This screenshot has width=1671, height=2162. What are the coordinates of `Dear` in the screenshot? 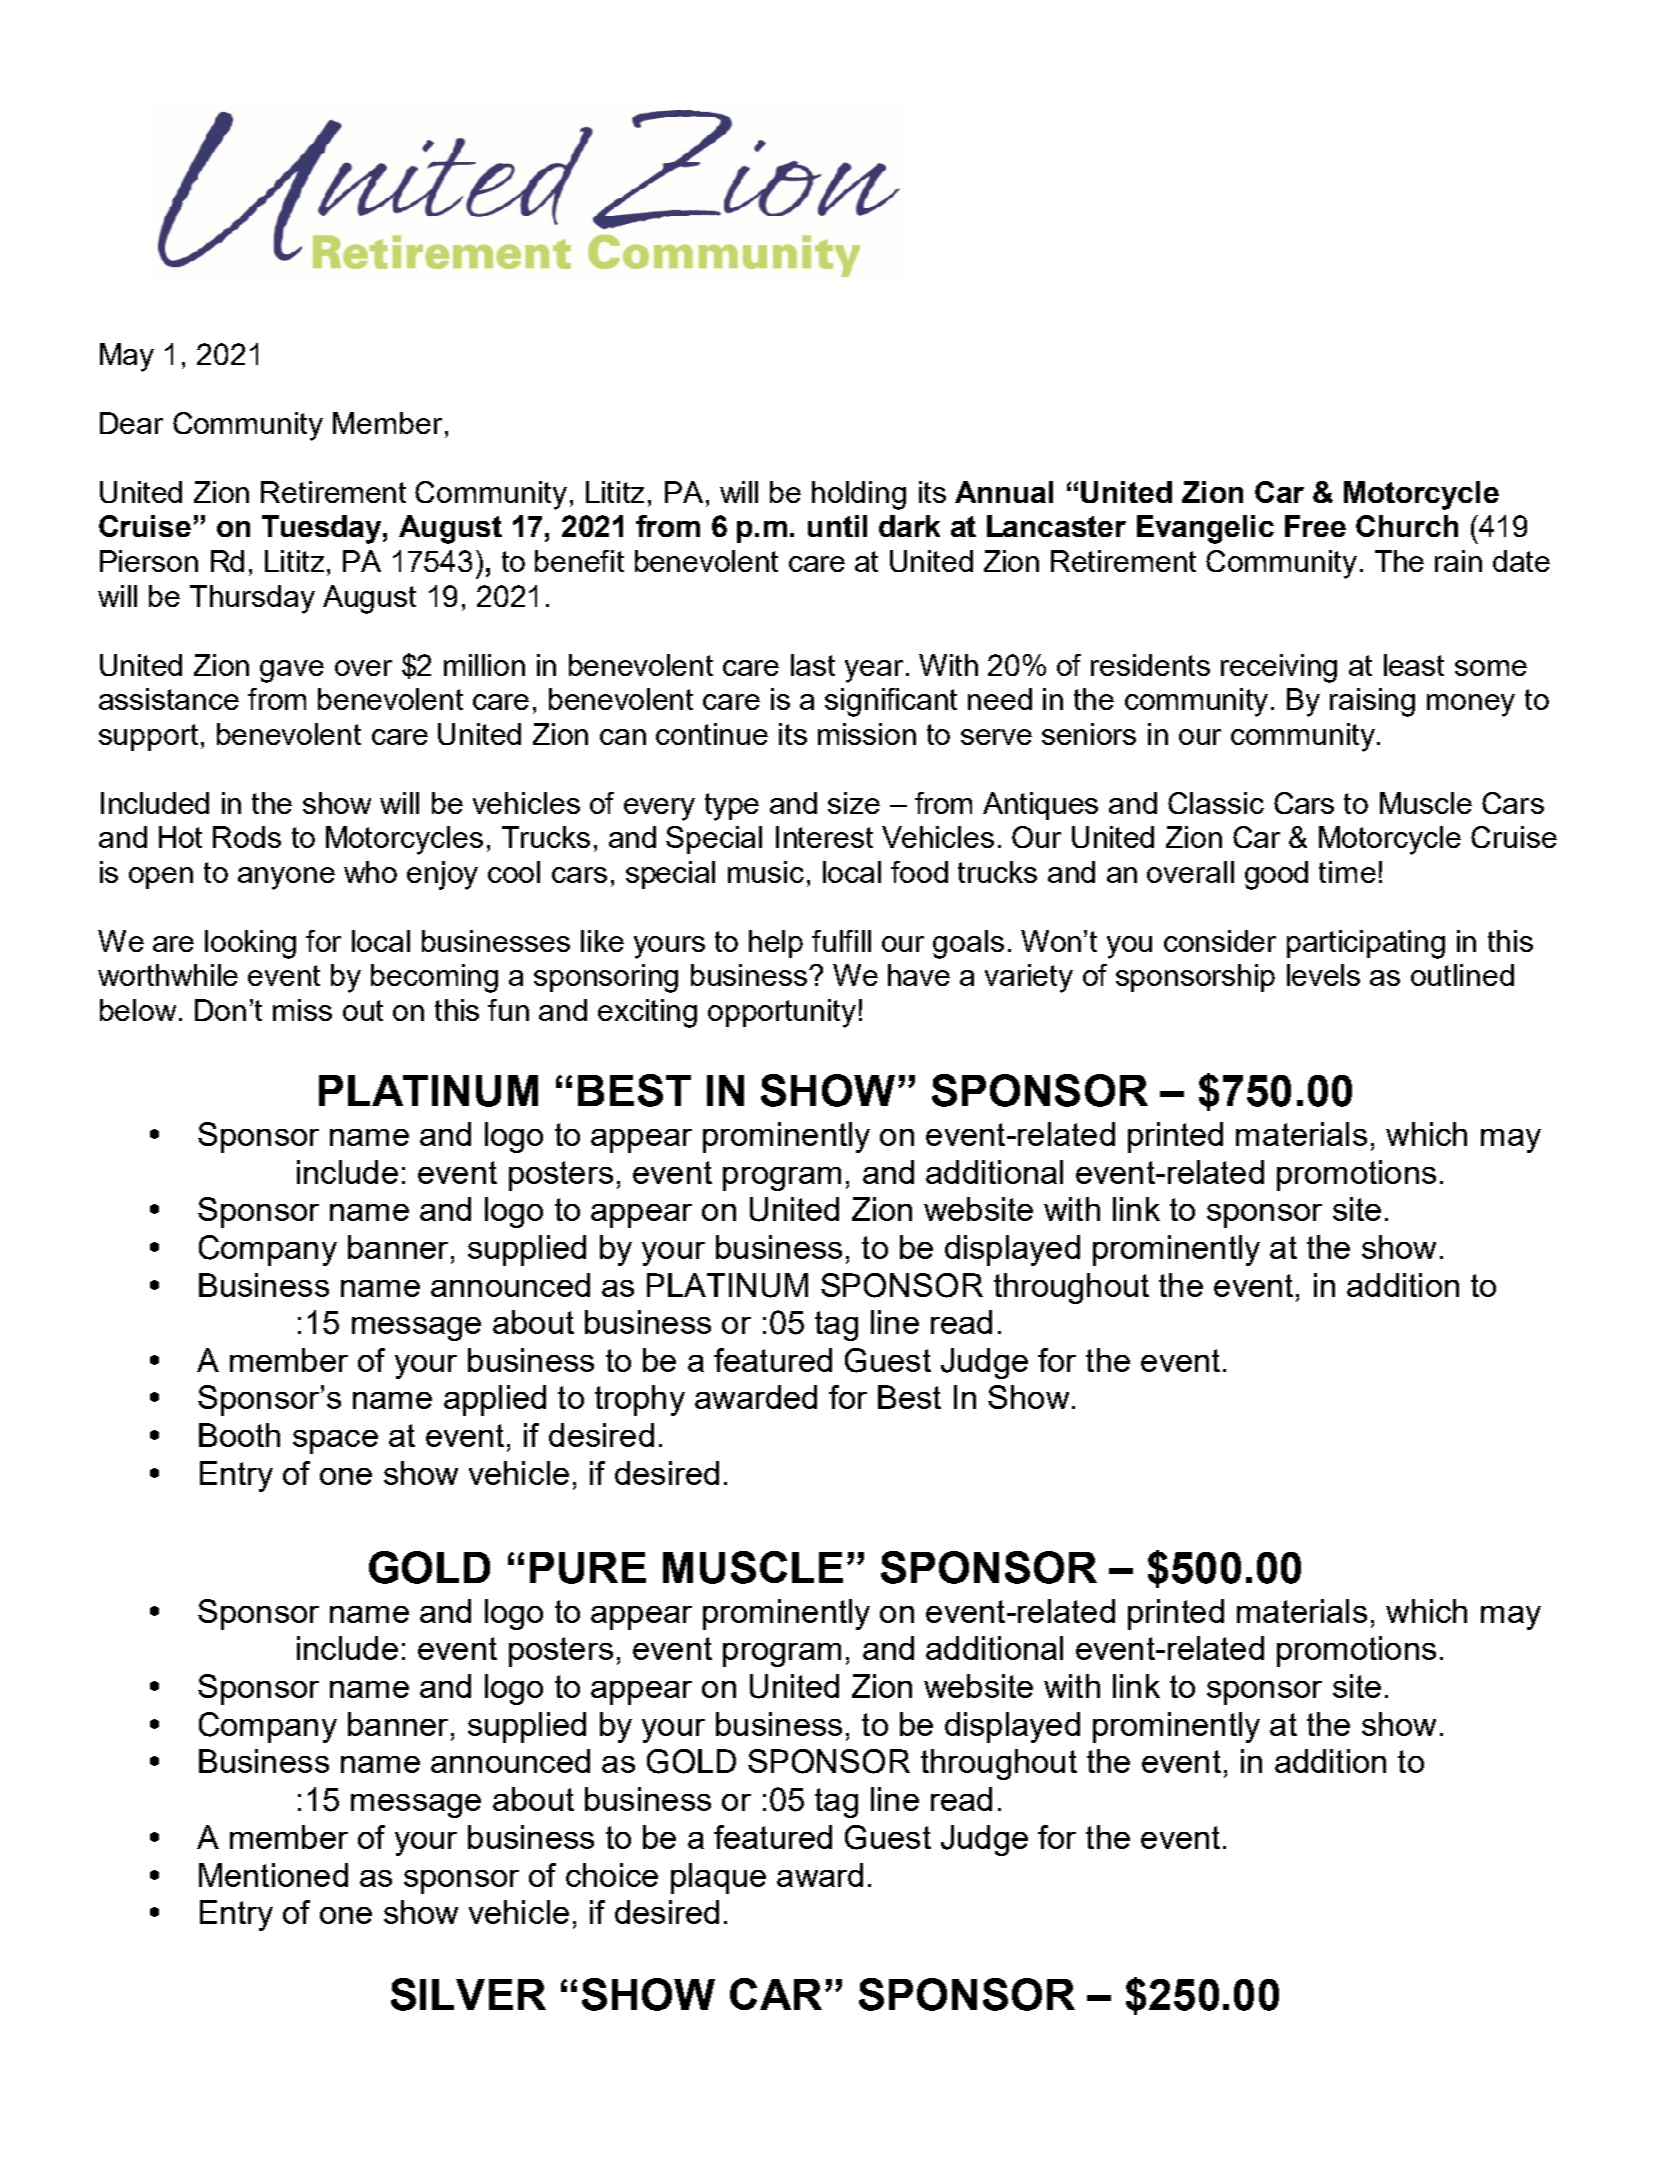 It's located at (131, 423).
